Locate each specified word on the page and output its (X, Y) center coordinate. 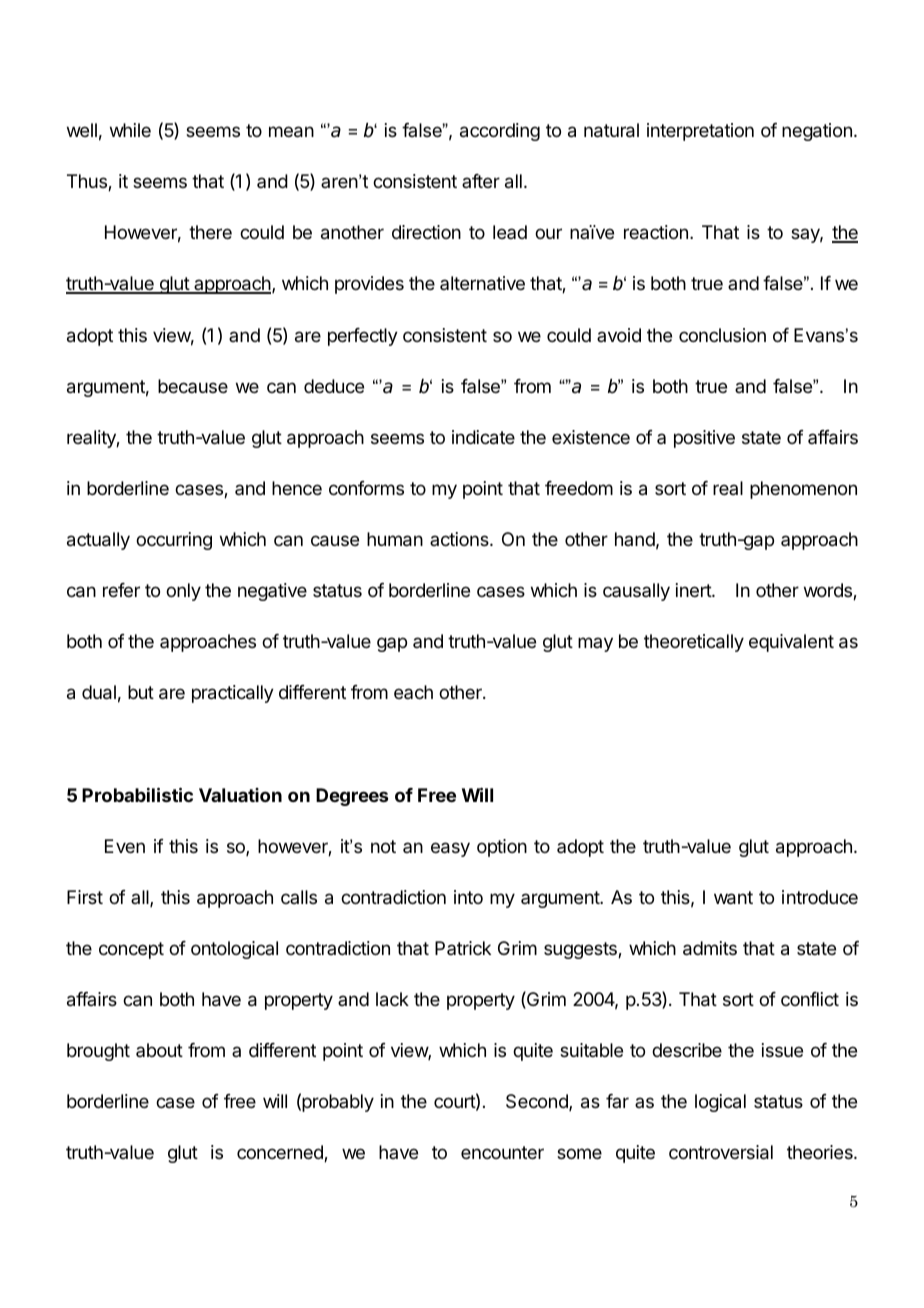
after (481, 181)
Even (125, 846)
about (159, 1050)
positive (704, 439)
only (183, 592)
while (130, 130)
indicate (483, 437)
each (413, 692)
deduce (334, 386)
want (733, 898)
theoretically (694, 643)
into (468, 897)
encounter (502, 1152)
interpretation (700, 132)
